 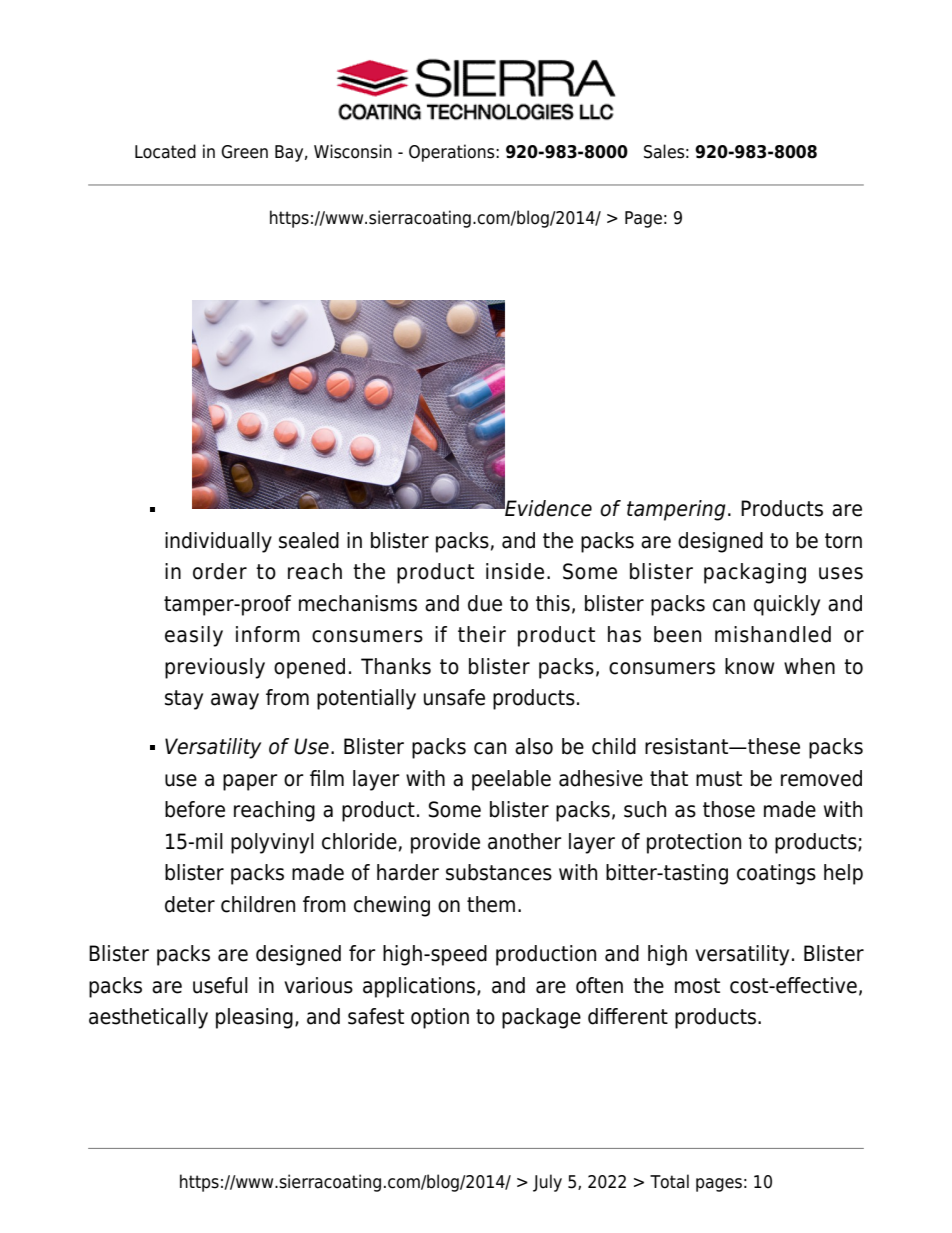 What do you see at coordinates (244, 152) in the document?
I see `Green` at bounding box center [244, 152].
